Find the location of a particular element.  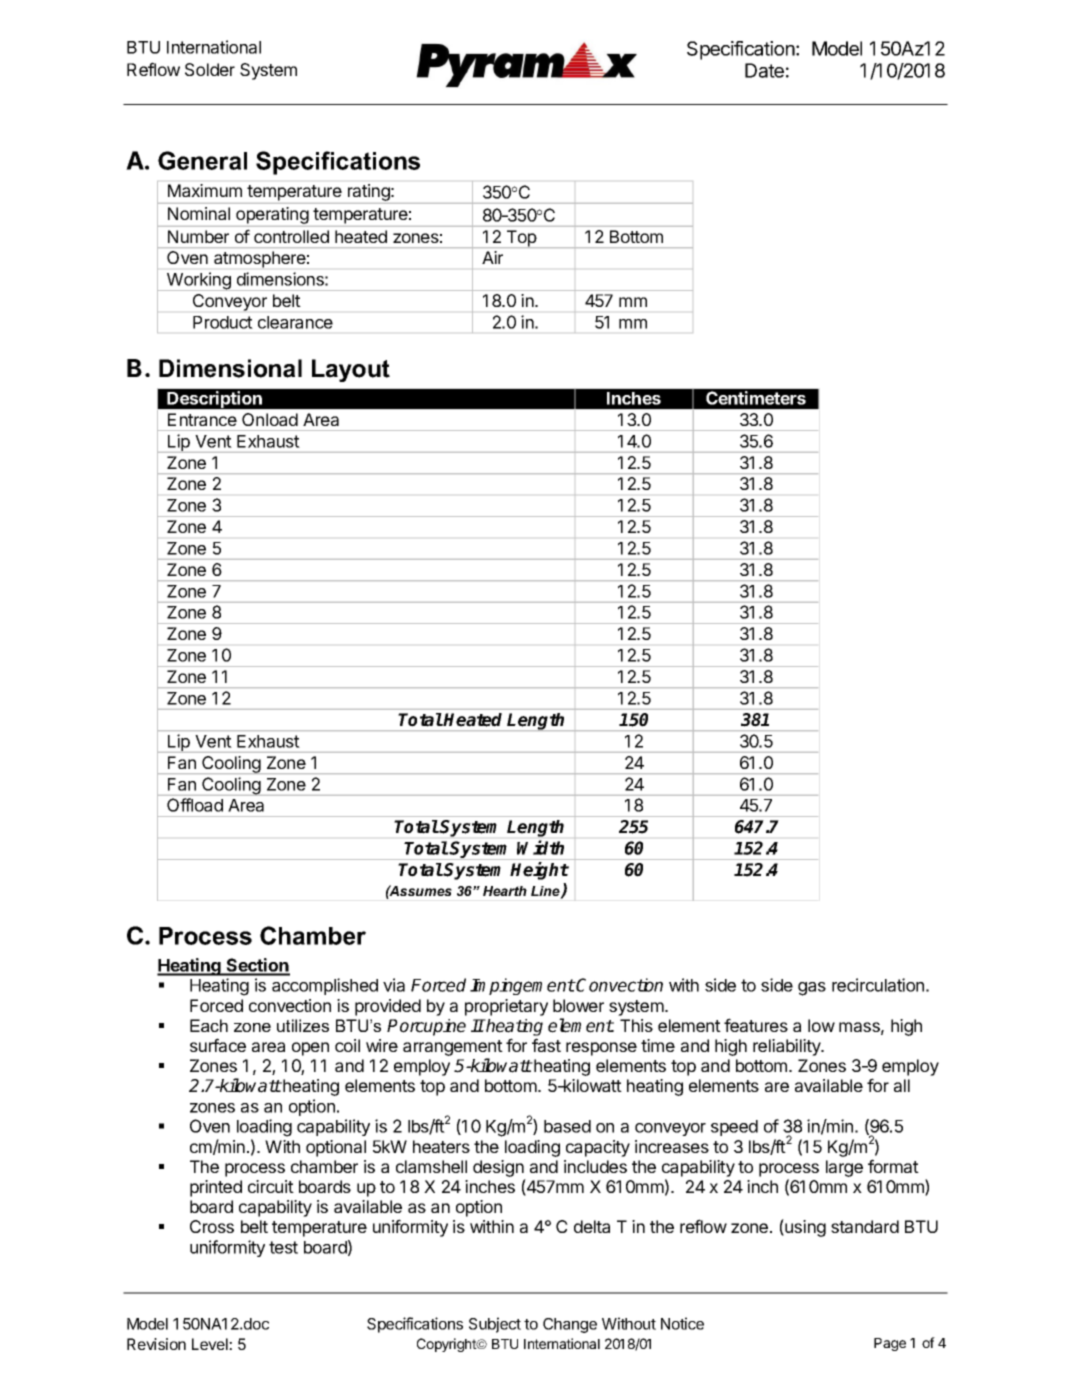

Air is located at coordinates (492, 257).
